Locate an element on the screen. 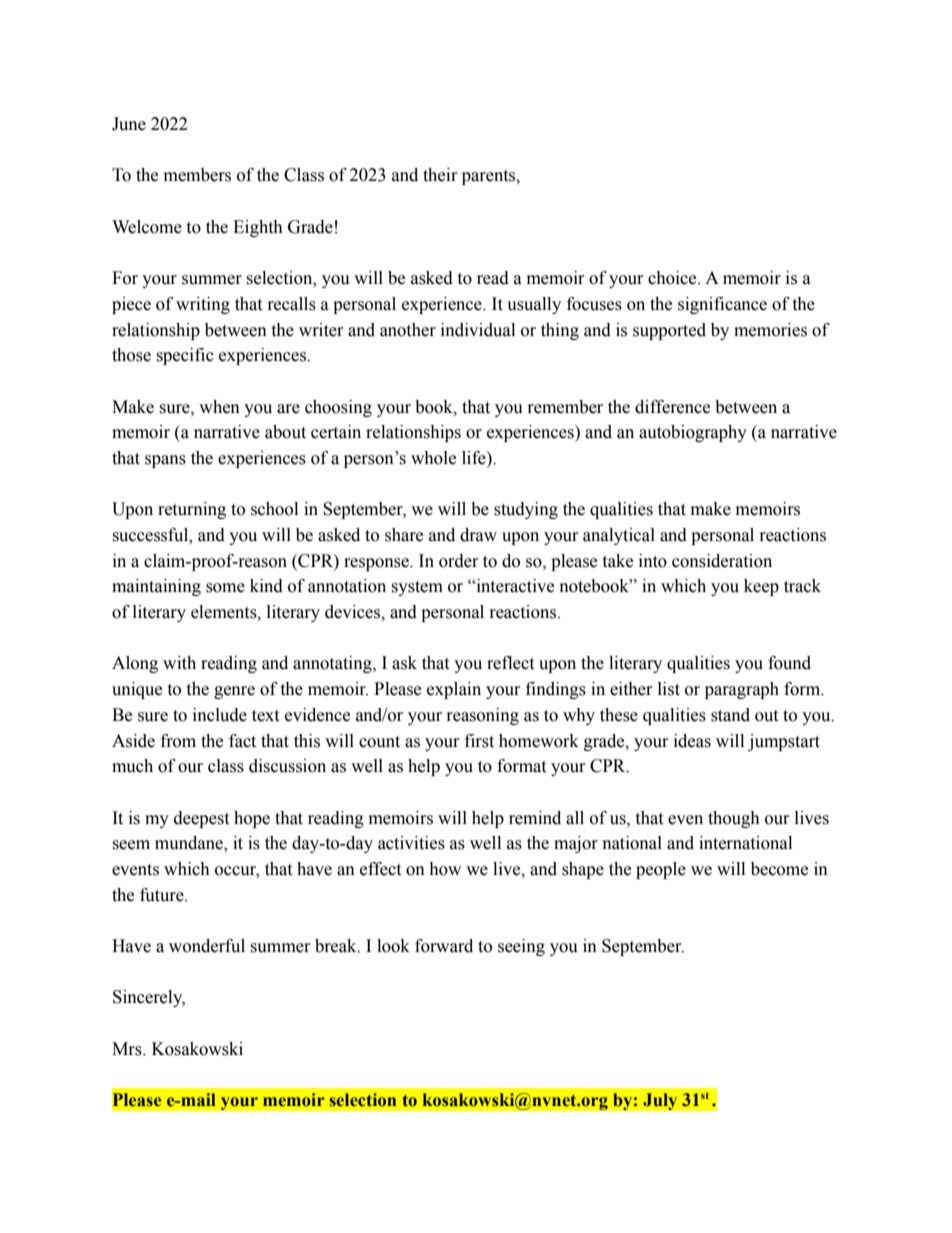 This screenshot has width=952, height=1233. individual is located at coordinates (478, 330).
